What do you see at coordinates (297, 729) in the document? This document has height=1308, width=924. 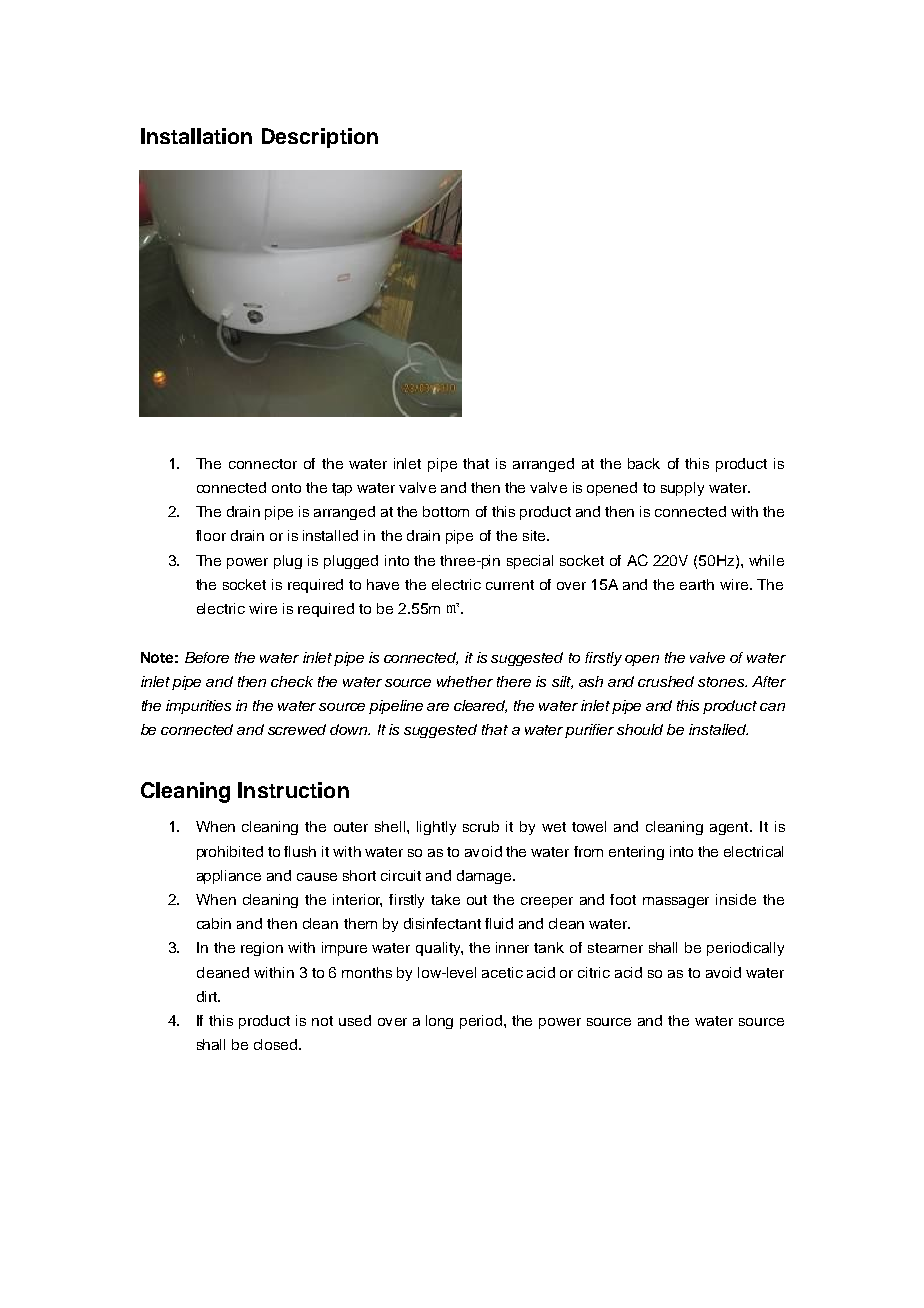 I see `screwed` at bounding box center [297, 729].
